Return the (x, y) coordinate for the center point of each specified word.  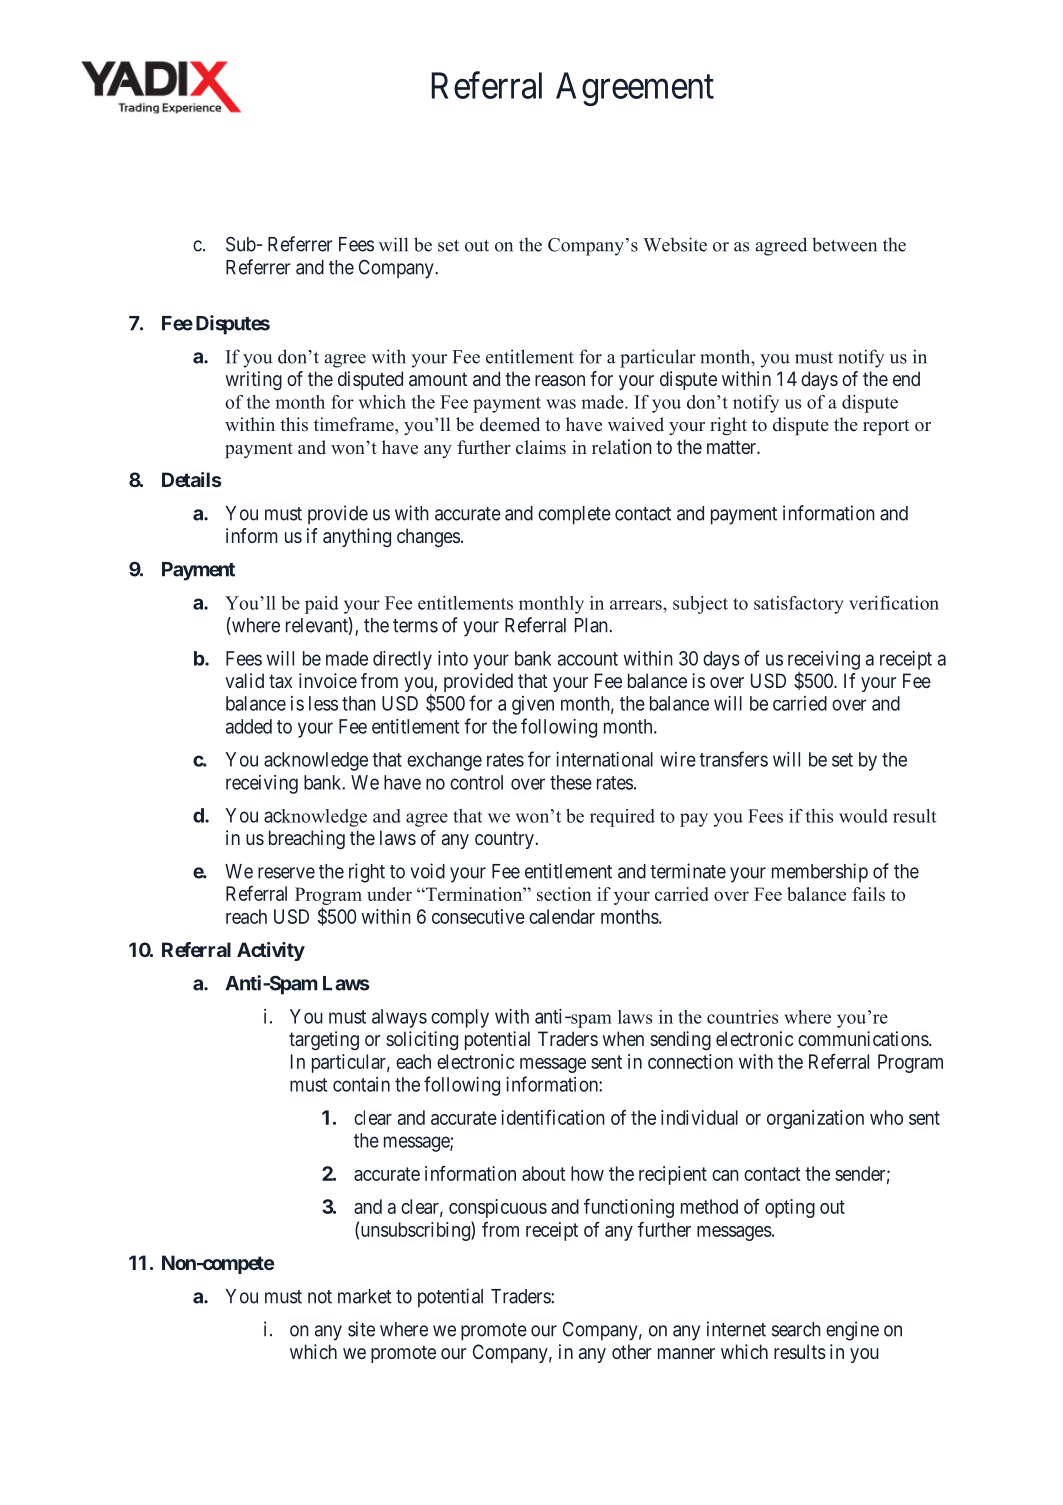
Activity (271, 951)
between (844, 244)
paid (322, 605)
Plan (592, 625)
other (631, 1351)
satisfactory (799, 605)
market (365, 1296)
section (564, 894)
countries (742, 1017)
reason (560, 380)
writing (253, 380)
